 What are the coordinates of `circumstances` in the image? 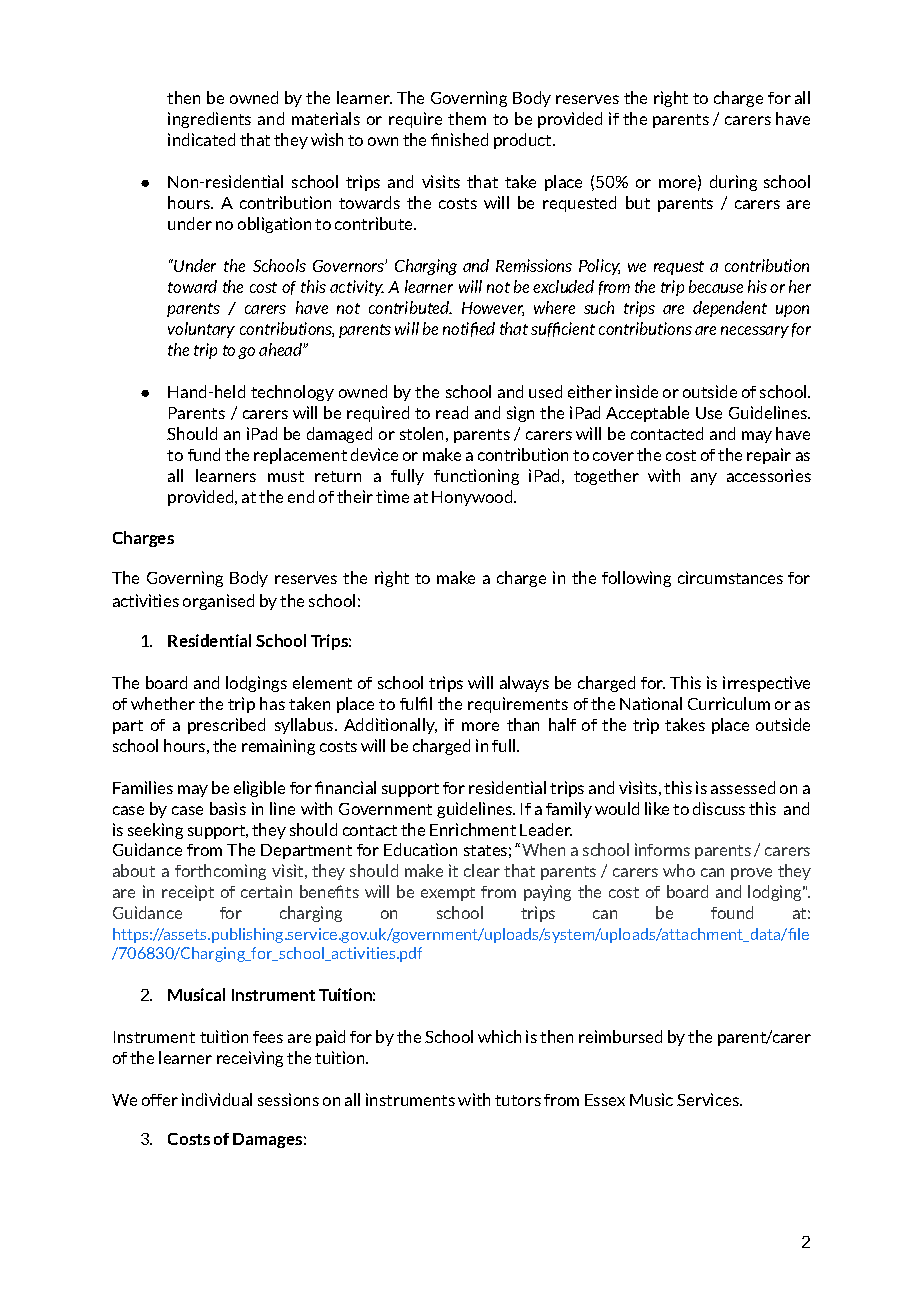 It's located at (730, 577).
